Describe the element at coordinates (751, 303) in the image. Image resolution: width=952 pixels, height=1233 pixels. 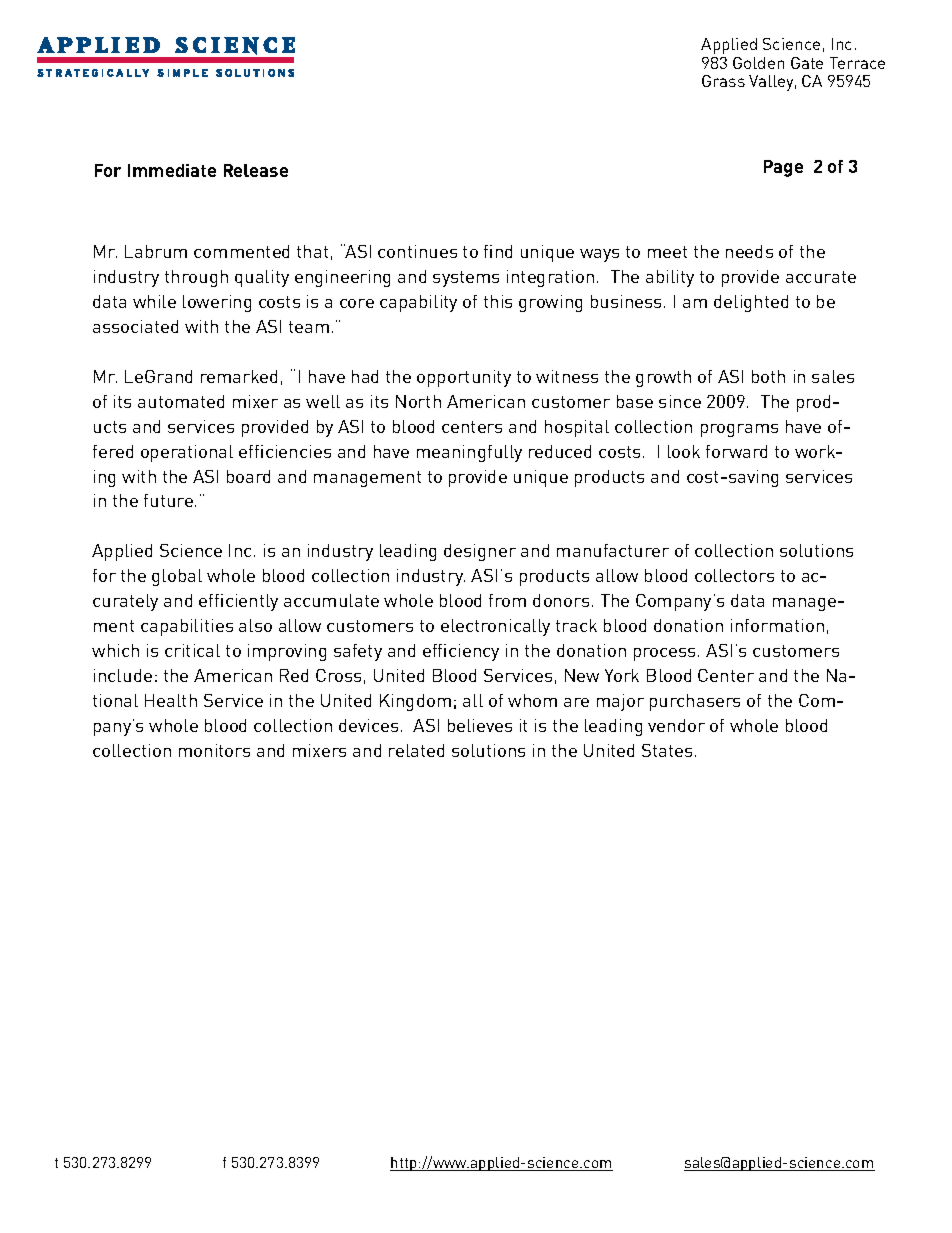
I see `delighted` at that location.
